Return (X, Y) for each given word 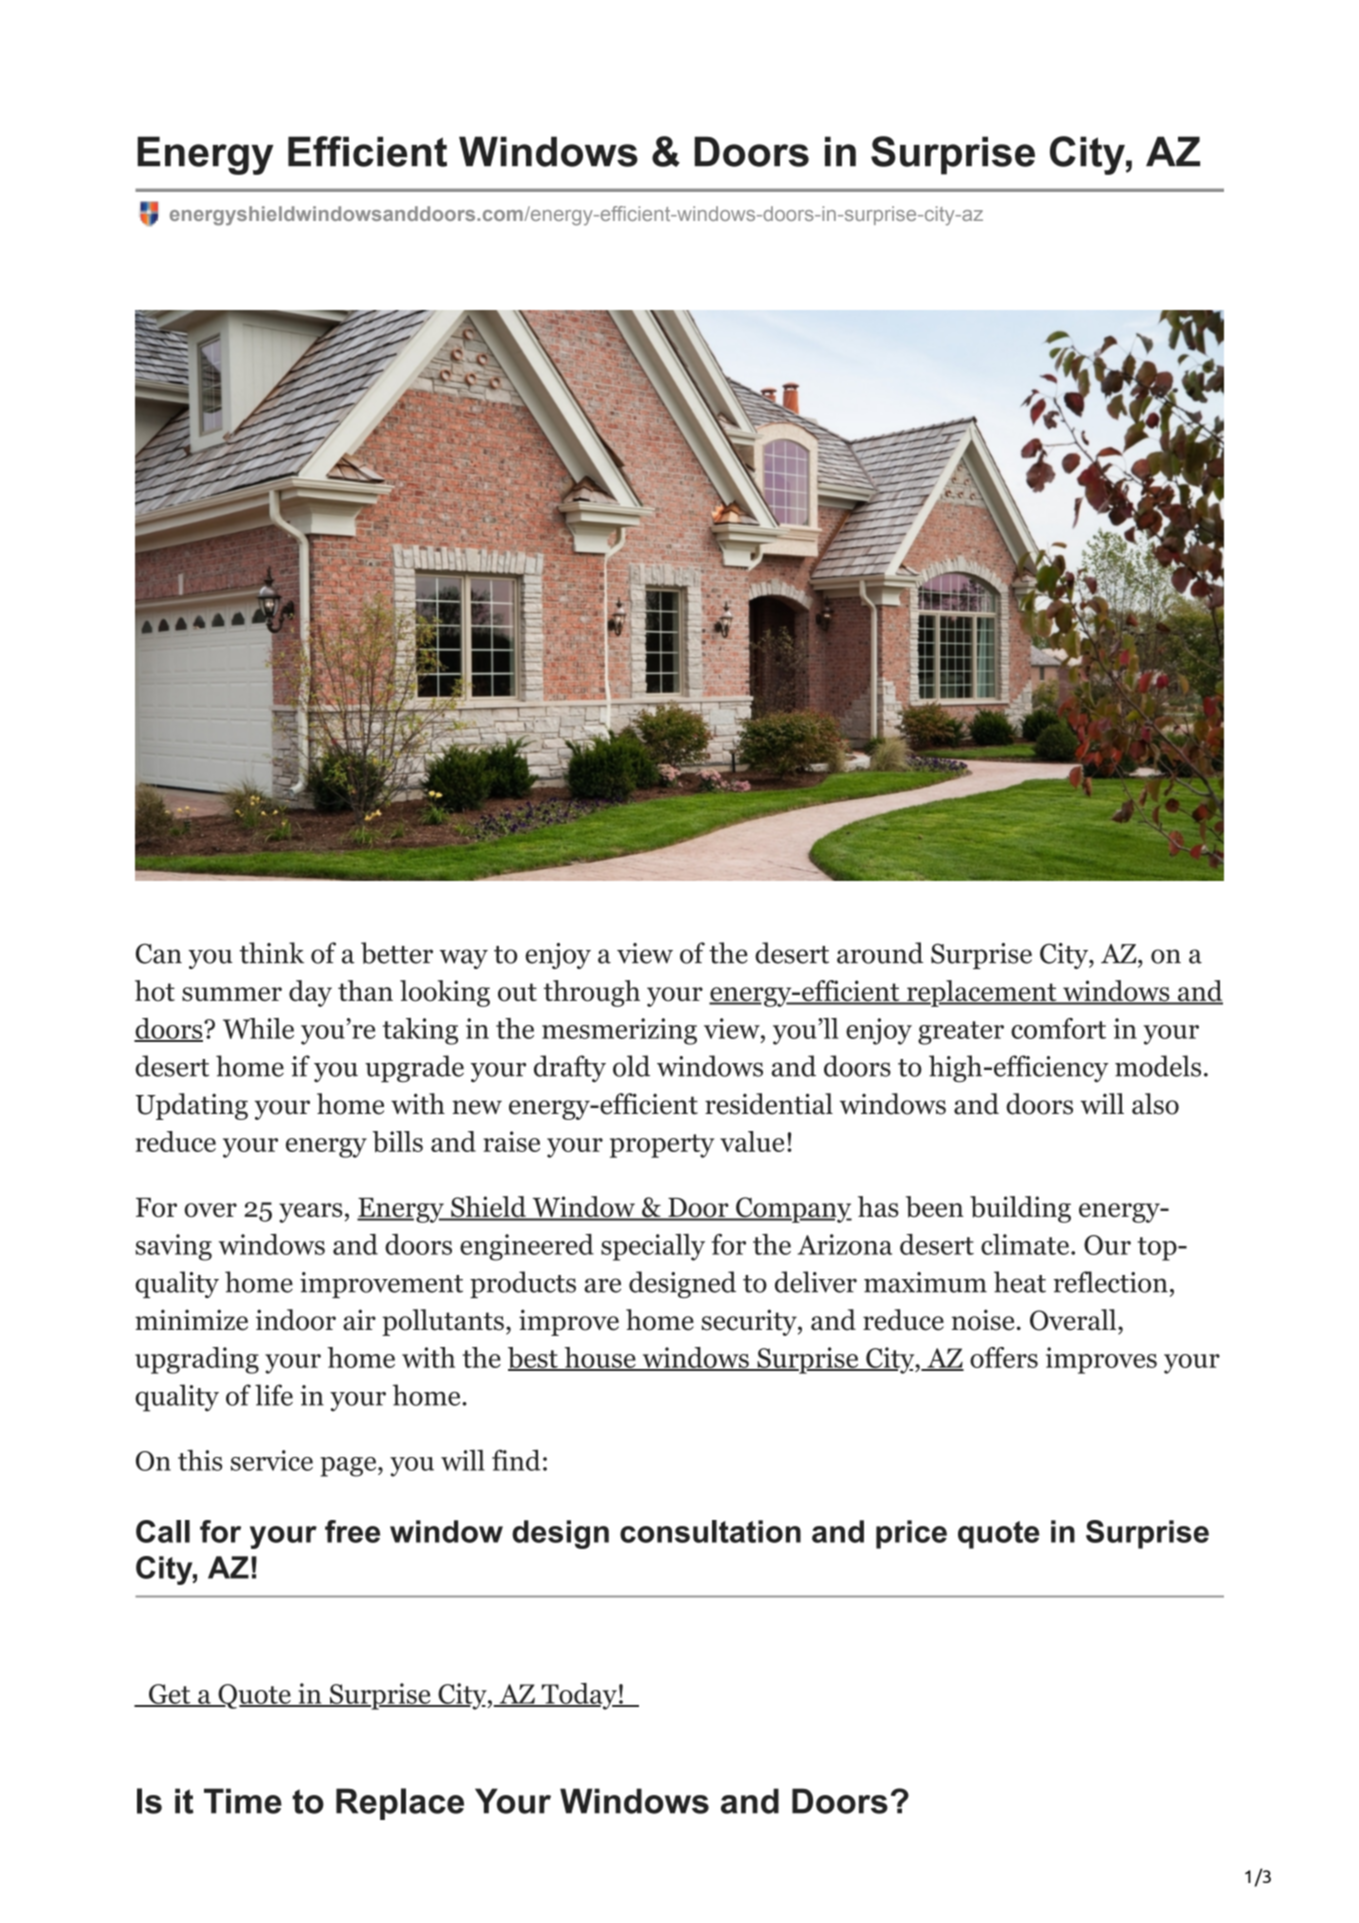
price (911, 1534)
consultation (710, 1531)
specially (653, 1247)
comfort (1058, 1028)
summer (232, 994)
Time (243, 1801)
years (310, 1213)
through (592, 993)
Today (579, 1696)
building (1020, 1209)
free (352, 1531)
